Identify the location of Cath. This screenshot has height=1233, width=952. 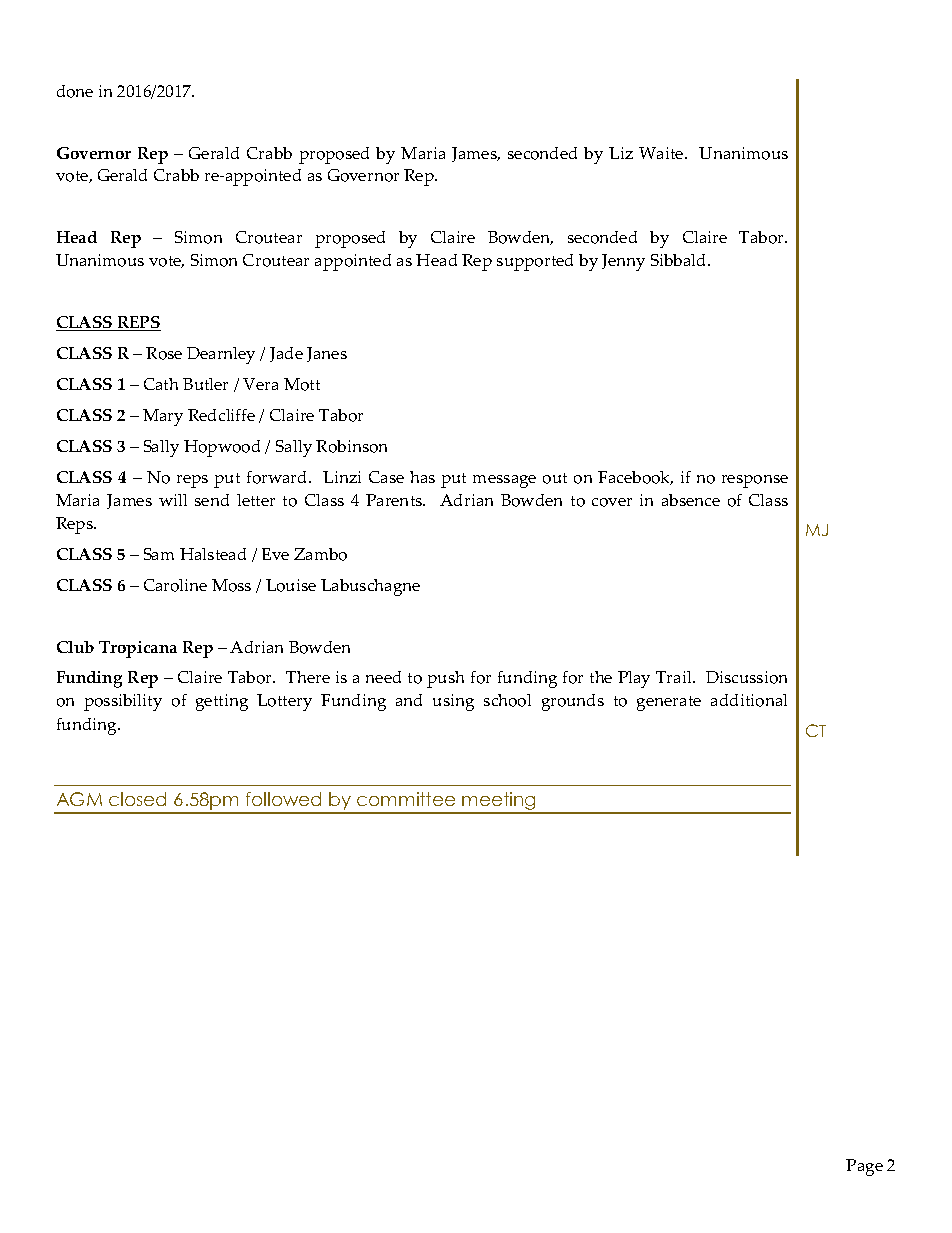
(161, 384).
